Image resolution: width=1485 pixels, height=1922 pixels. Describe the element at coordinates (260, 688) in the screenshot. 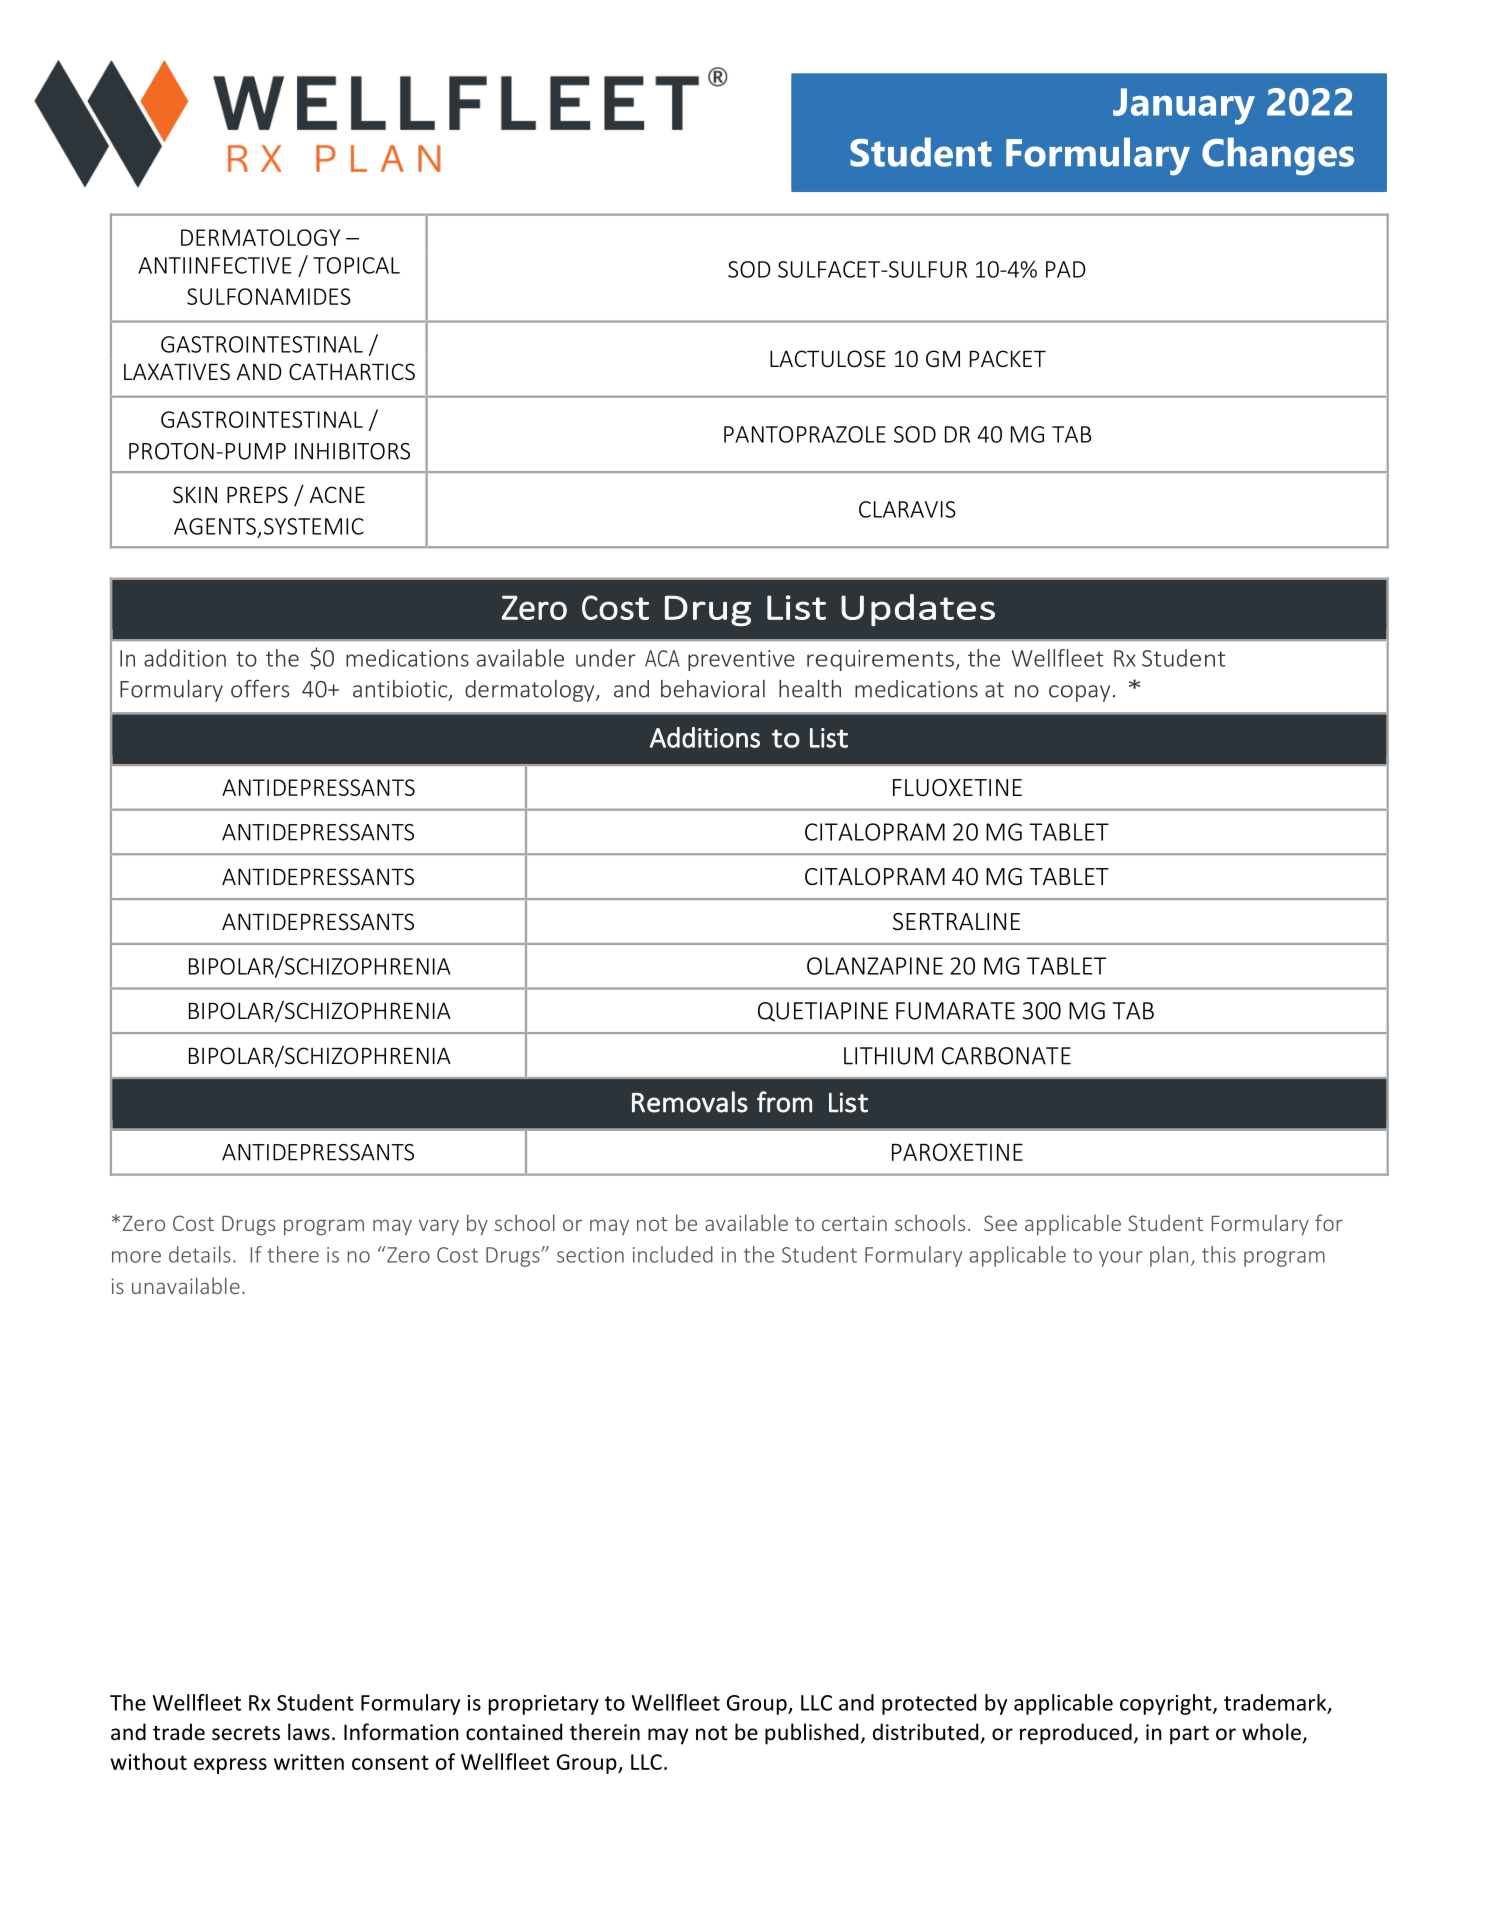

I see `offers` at that location.
